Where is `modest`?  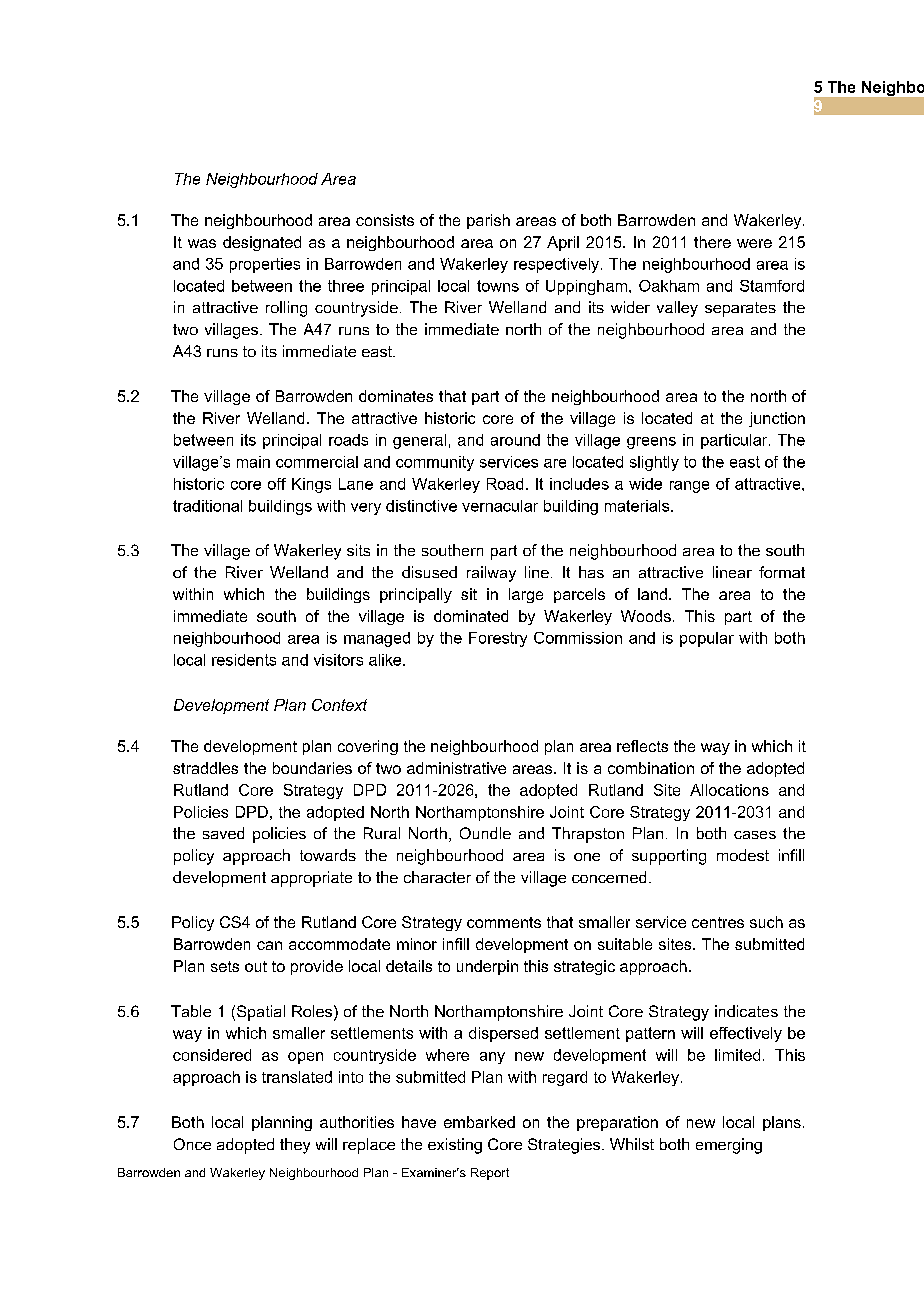 modest is located at coordinates (743, 855).
